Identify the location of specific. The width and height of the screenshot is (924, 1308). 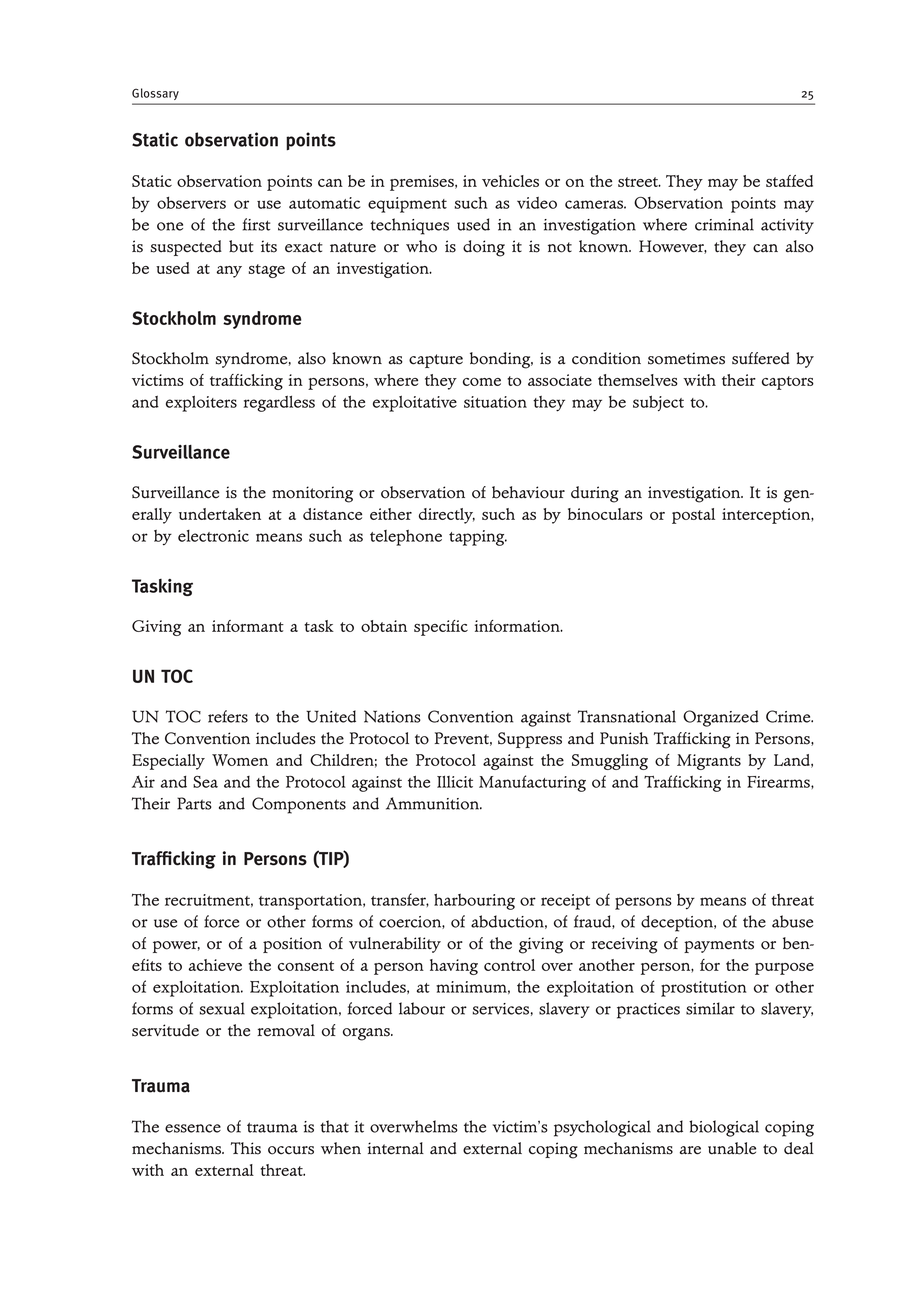
(441, 628).
